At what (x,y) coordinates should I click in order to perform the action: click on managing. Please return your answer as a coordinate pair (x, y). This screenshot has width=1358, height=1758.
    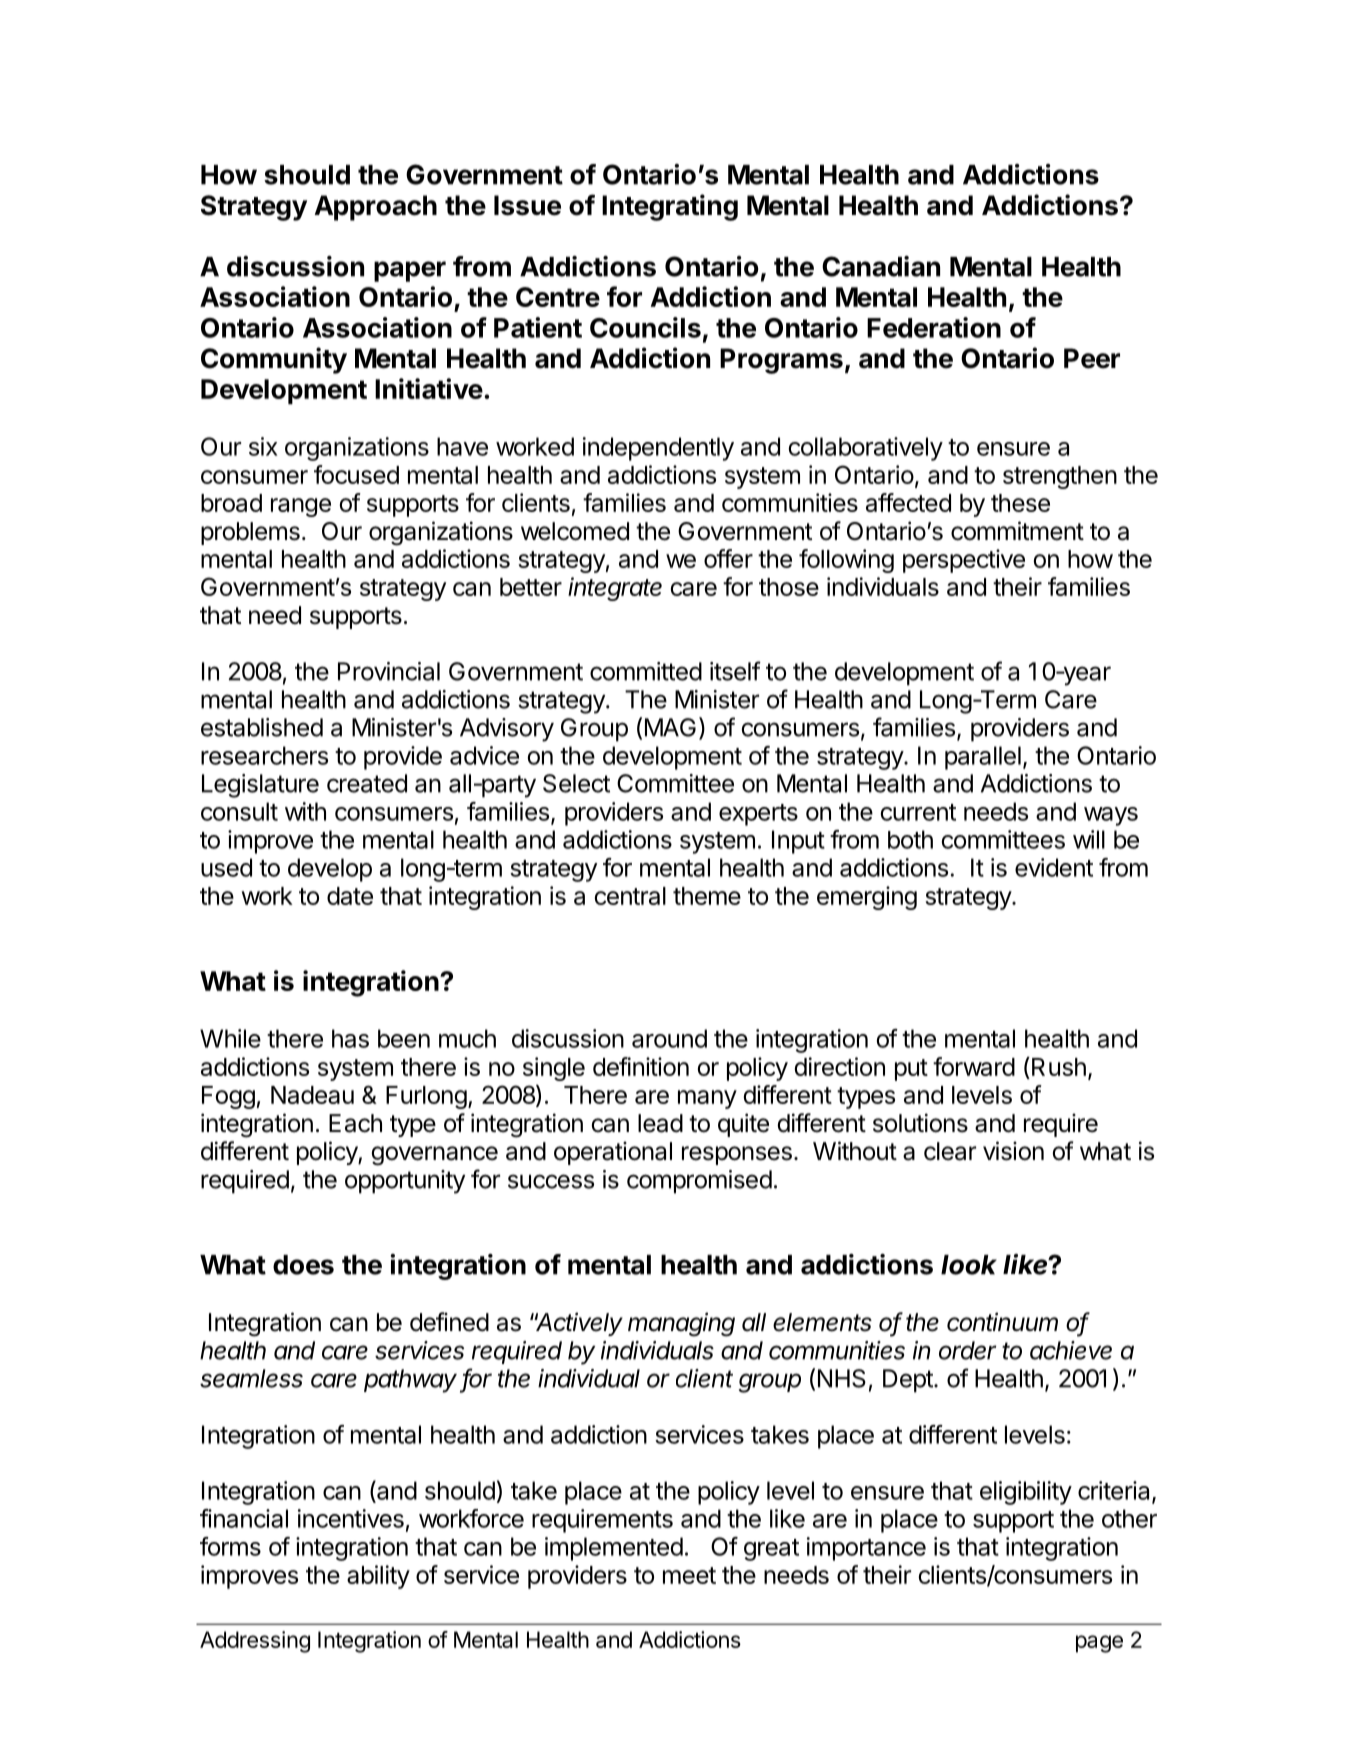
    Looking at the image, I should click on (681, 1324).
